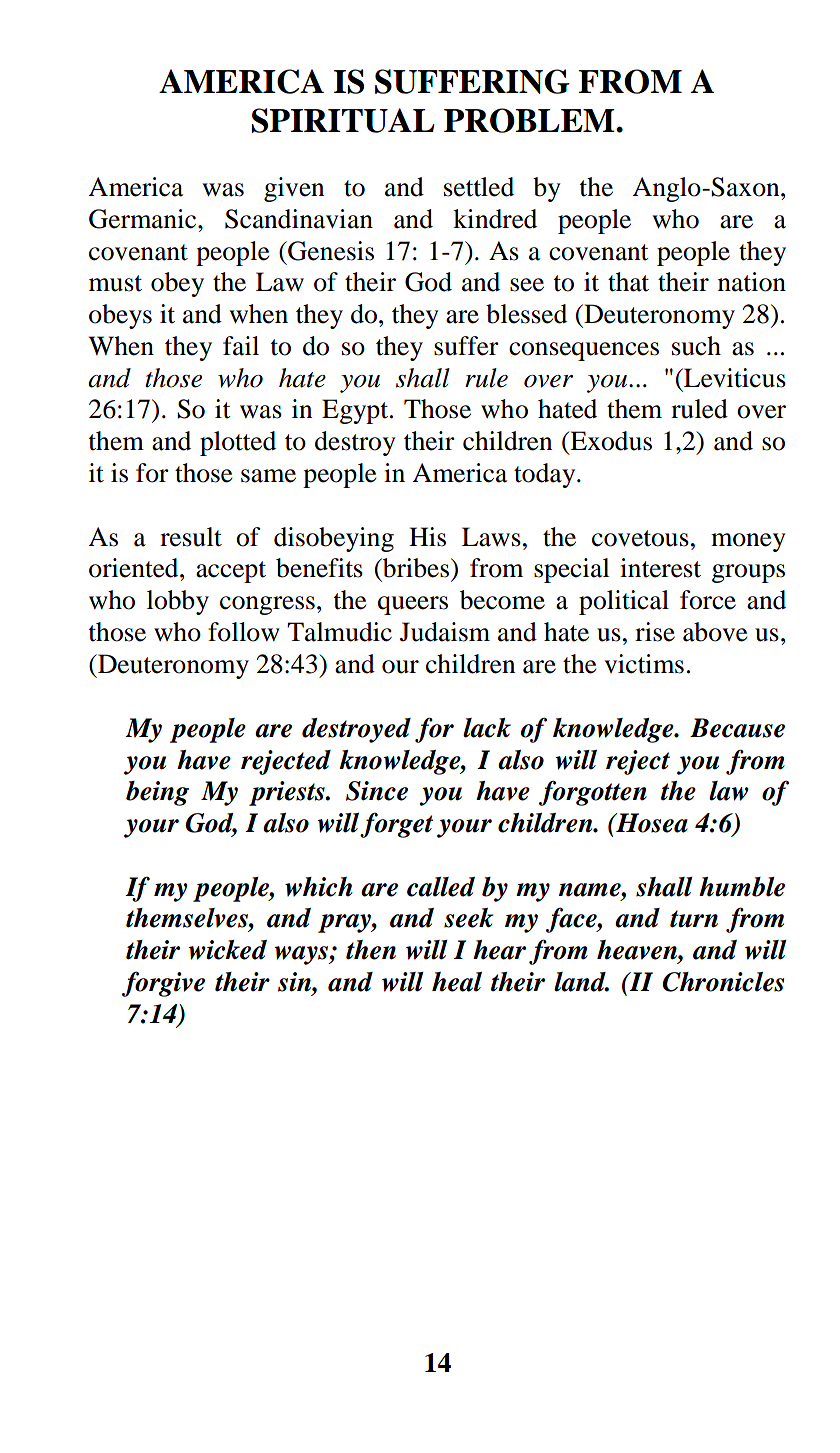 The image size is (840, 1453). What do you see at coordinates (660, 568) in the document?
I see `interest` at bounding box center [660, 568].
